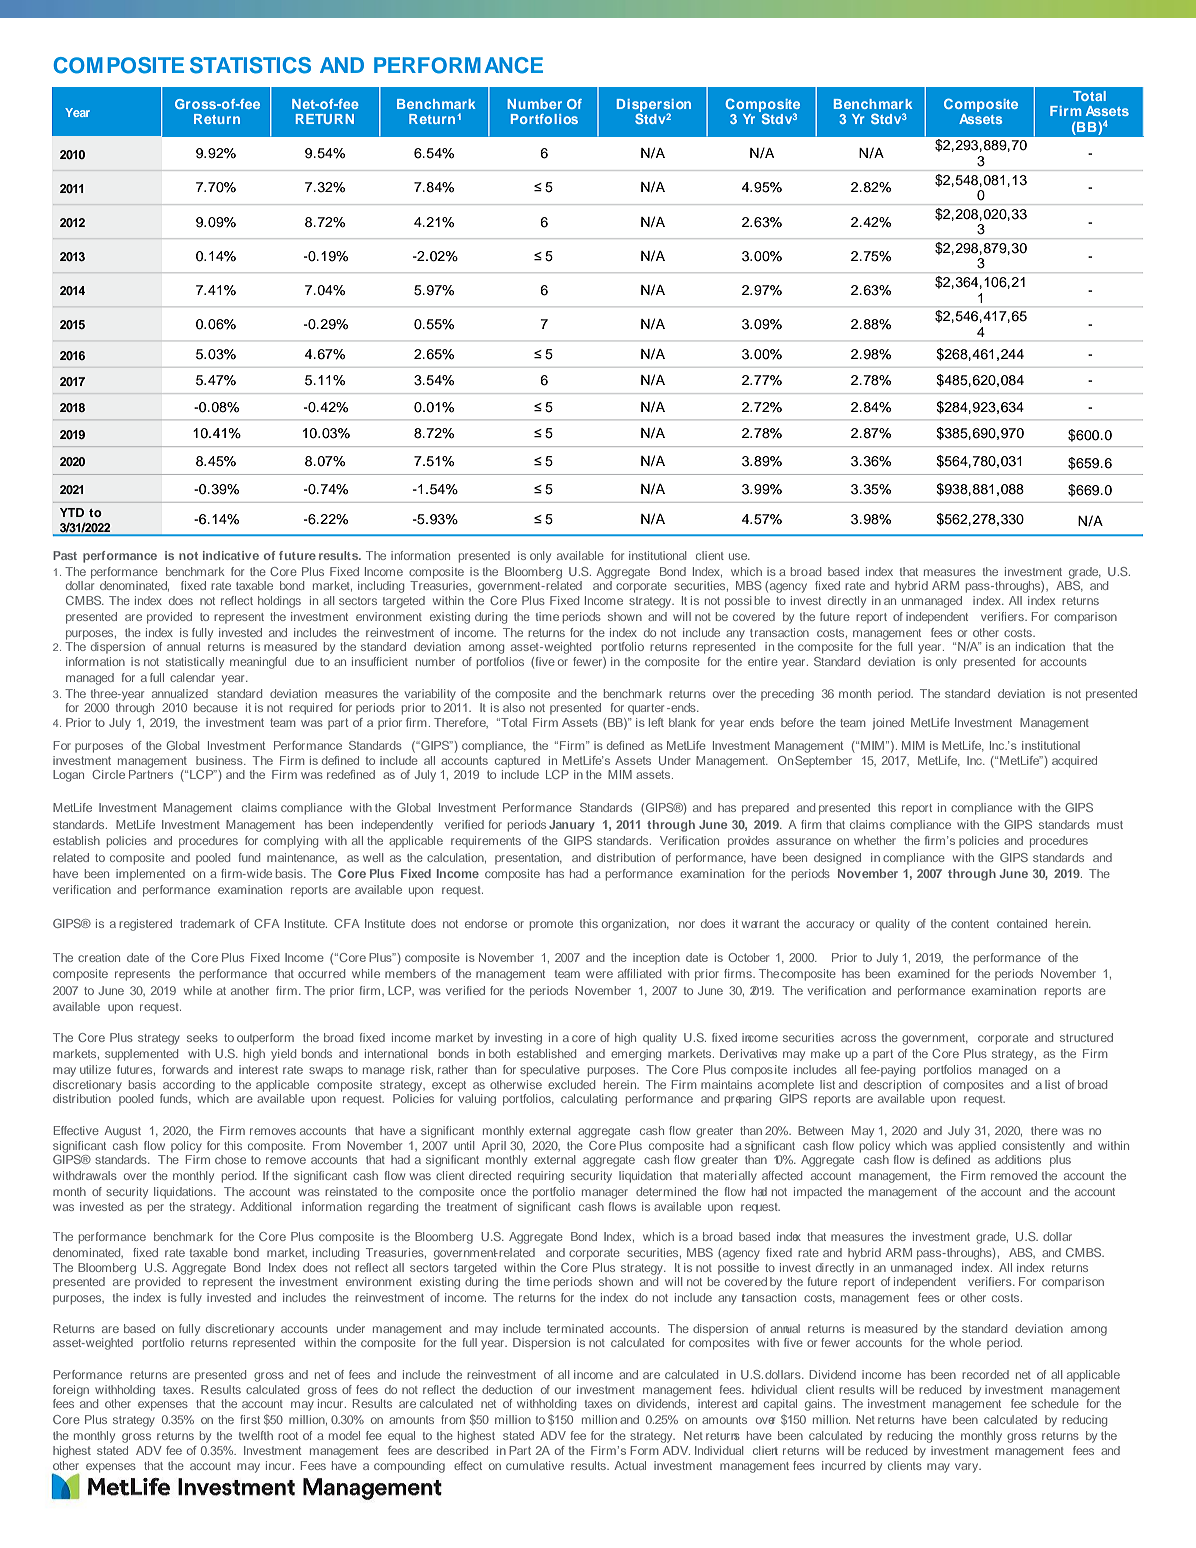 Image resolution: width=1196 pixels, height=1548 pixels. What do you see at coordinates (563, 1390) in the image?
I see `our` at bounding box center [563, 1390].
